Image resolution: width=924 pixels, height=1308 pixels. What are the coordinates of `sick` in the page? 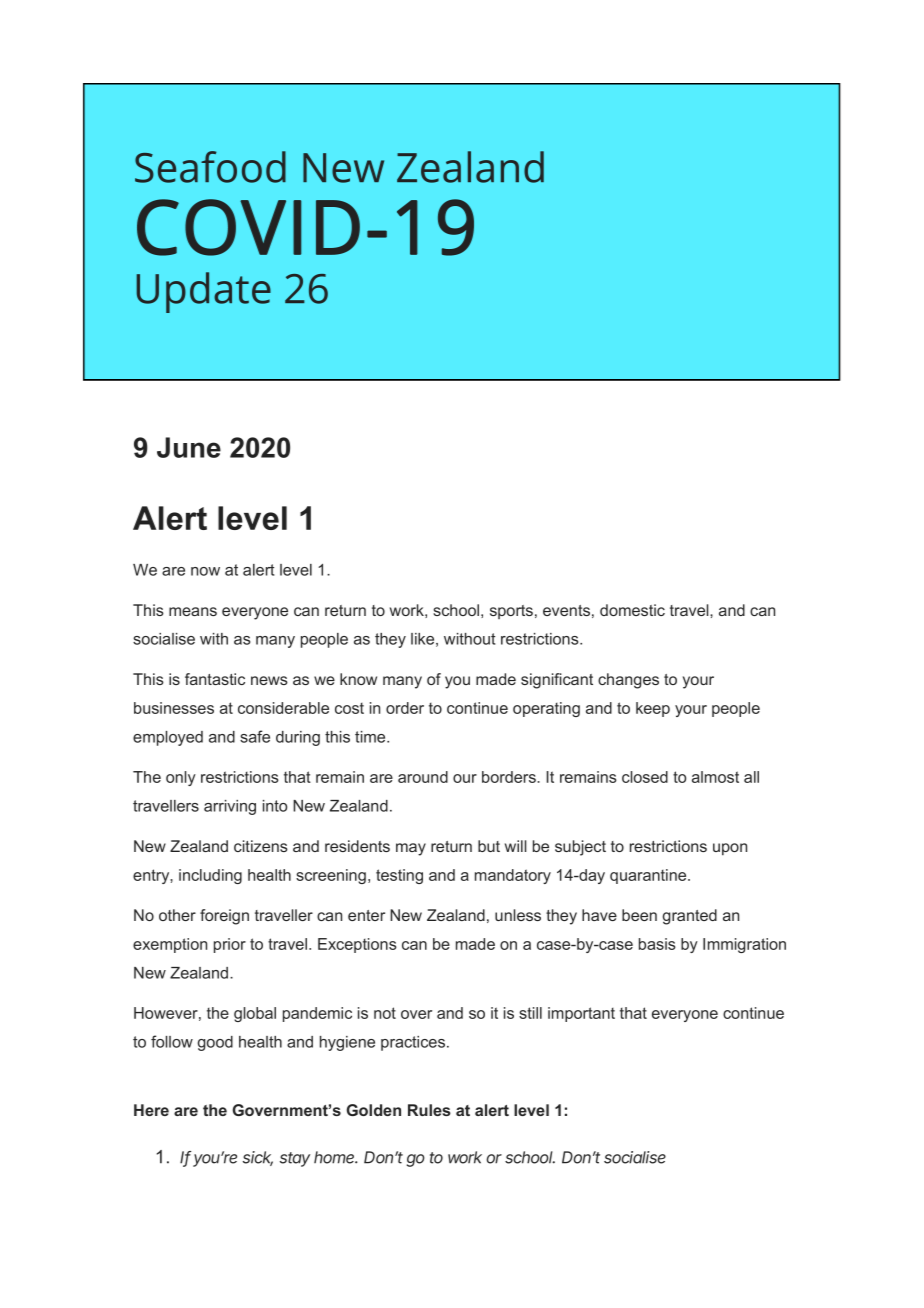 It's located at (258, 1158).
